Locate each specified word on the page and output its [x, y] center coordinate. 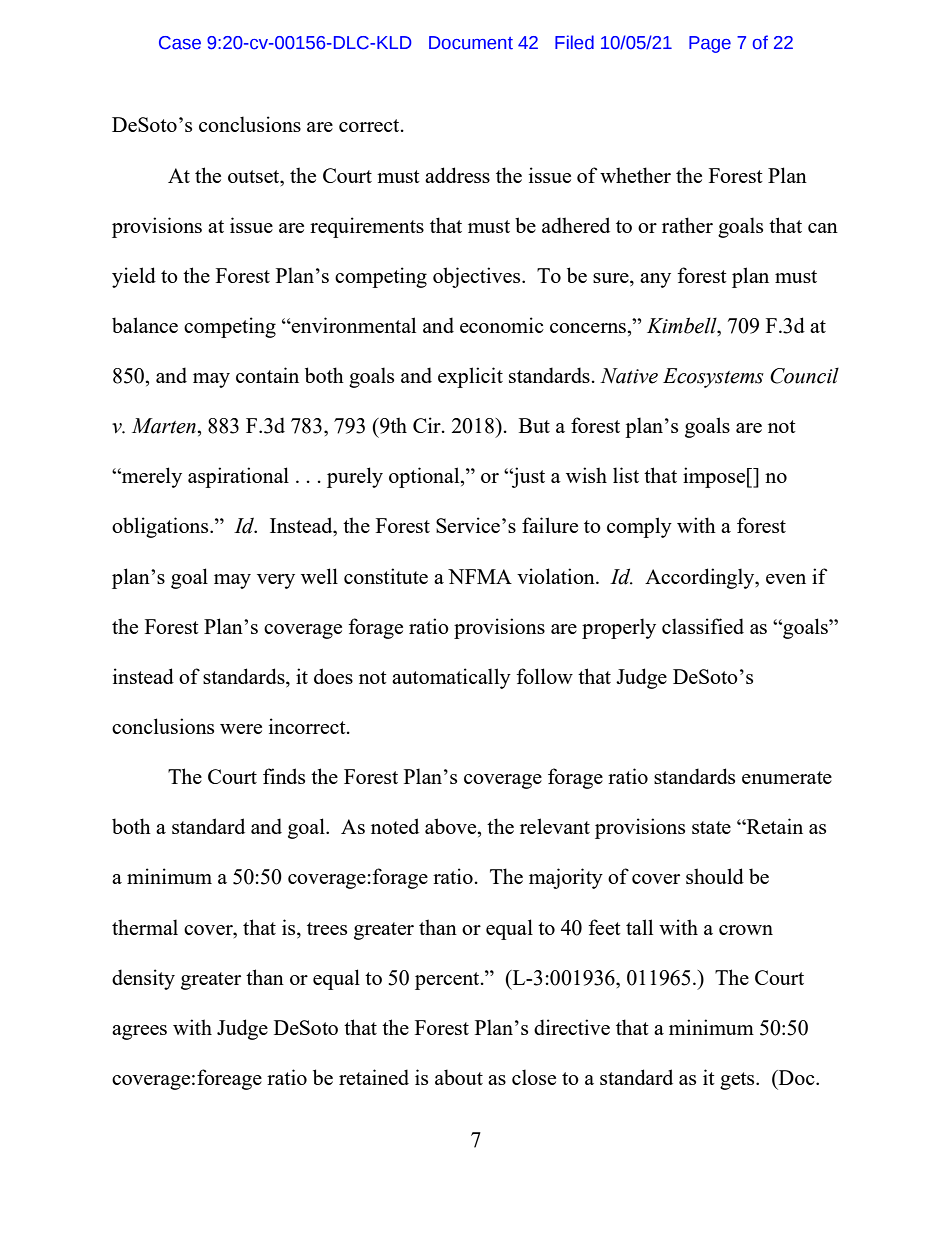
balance [145, 325]
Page [710, 44]
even [786, 579]
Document [471, 43]
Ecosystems [713, 378]
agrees [139, 1032]
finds [284, 776]
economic [502, 325]
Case [180, 43]
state [711, 827]
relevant [555, 826]
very [276, 581]
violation [557, 576]
